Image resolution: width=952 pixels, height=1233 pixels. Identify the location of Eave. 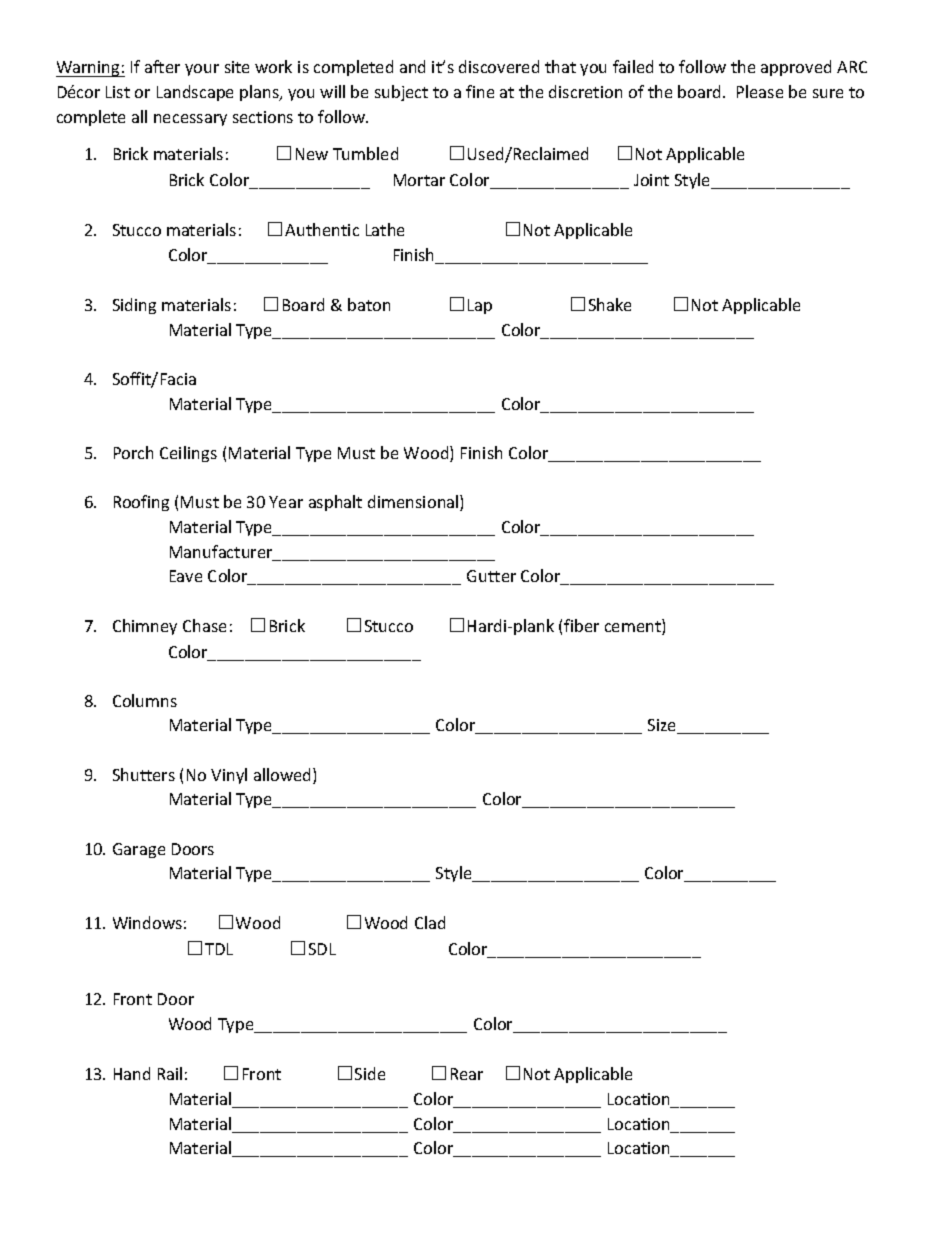
(186, 576).
